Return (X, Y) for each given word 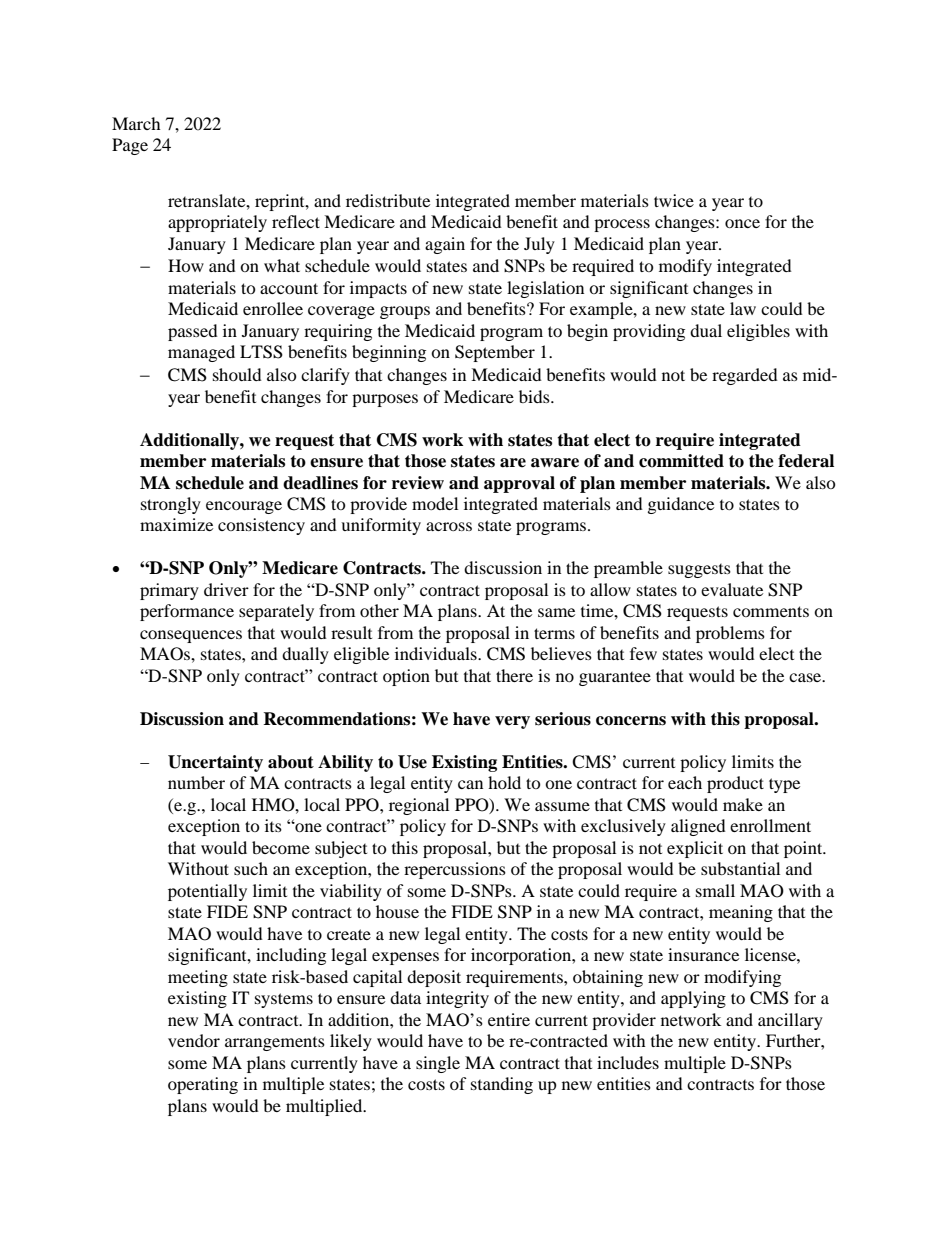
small (715, 890)
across (449, 526)
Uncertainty (215, 763)
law (743, 308)
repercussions (455, 870)
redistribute (388, 200)
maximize (176, 524)
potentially (207, 892)
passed (193, 332)
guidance (681, 505)
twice (674, 200)
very (512, 722)
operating (203, 1085)
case (806, 677)
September (495, 353)
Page (130, 146)
